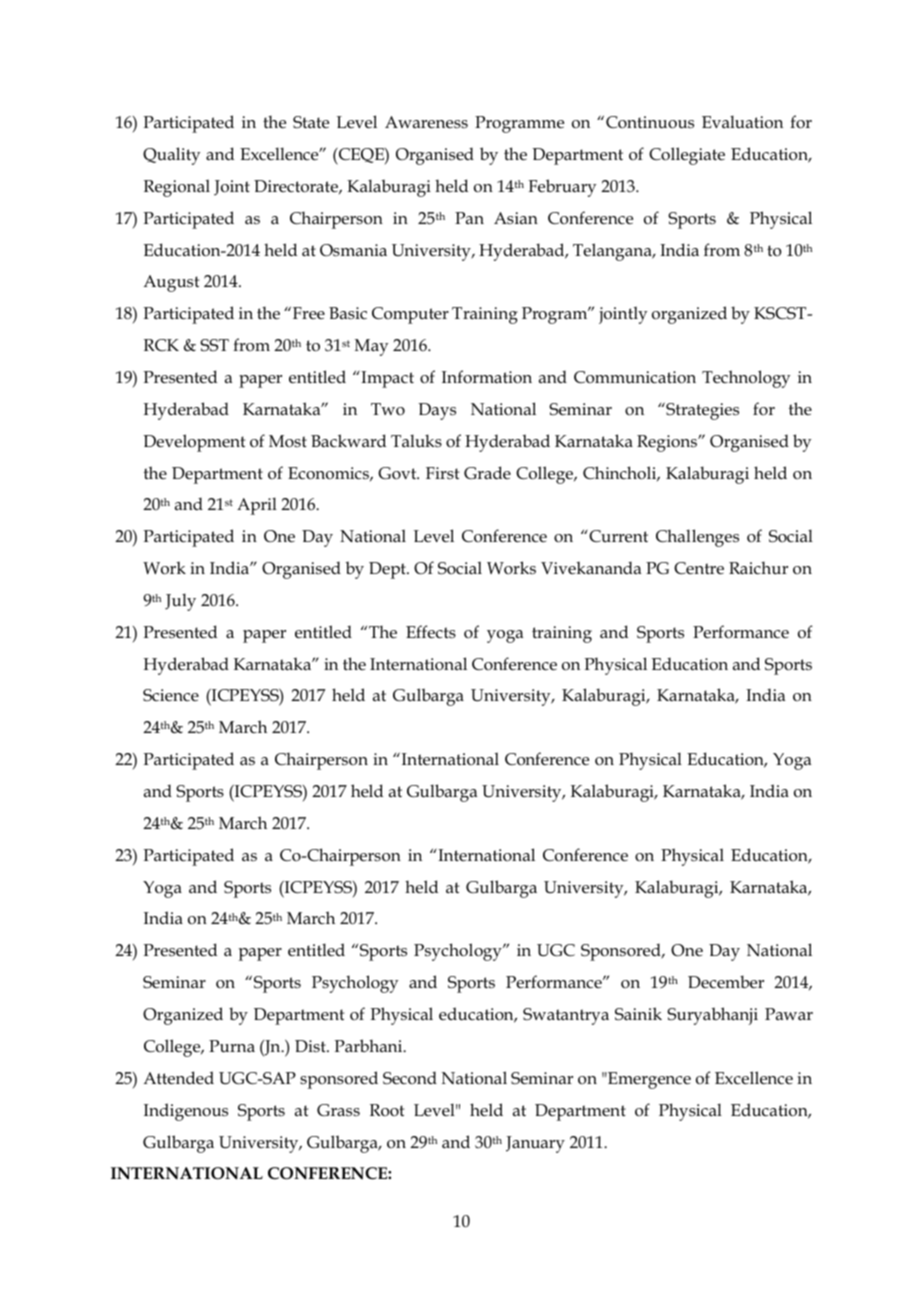 This screenshot has width=924, height=1308. I want to click on Awareness, so click(426, 122).
